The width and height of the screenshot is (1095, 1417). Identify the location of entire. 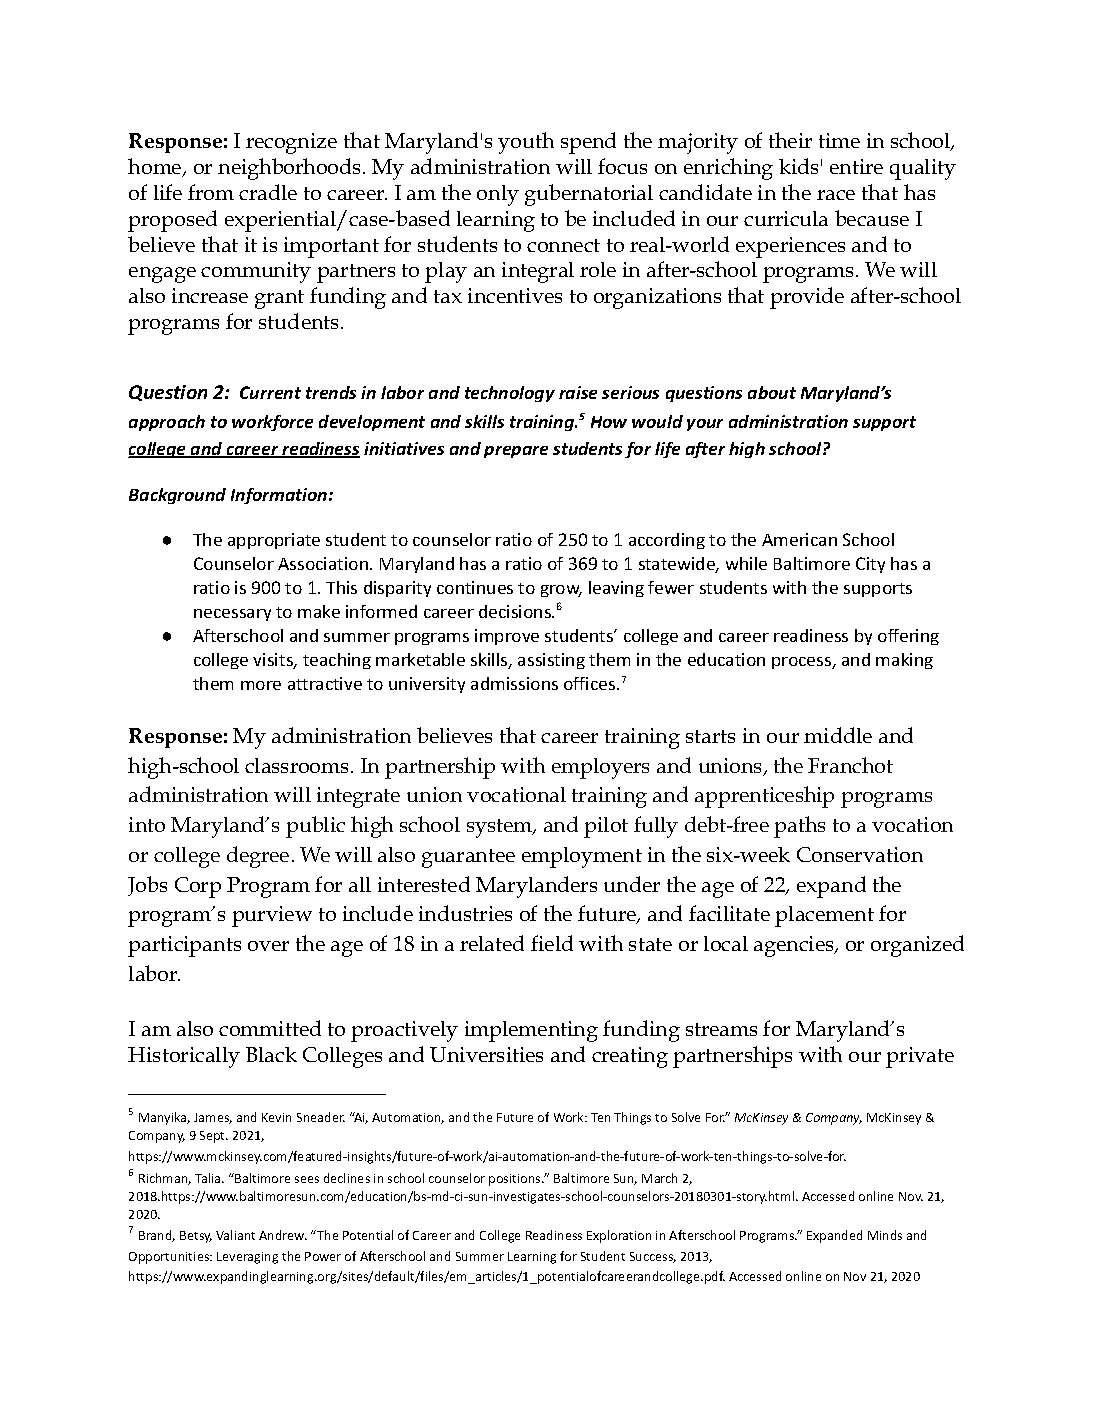
(856, 166).
